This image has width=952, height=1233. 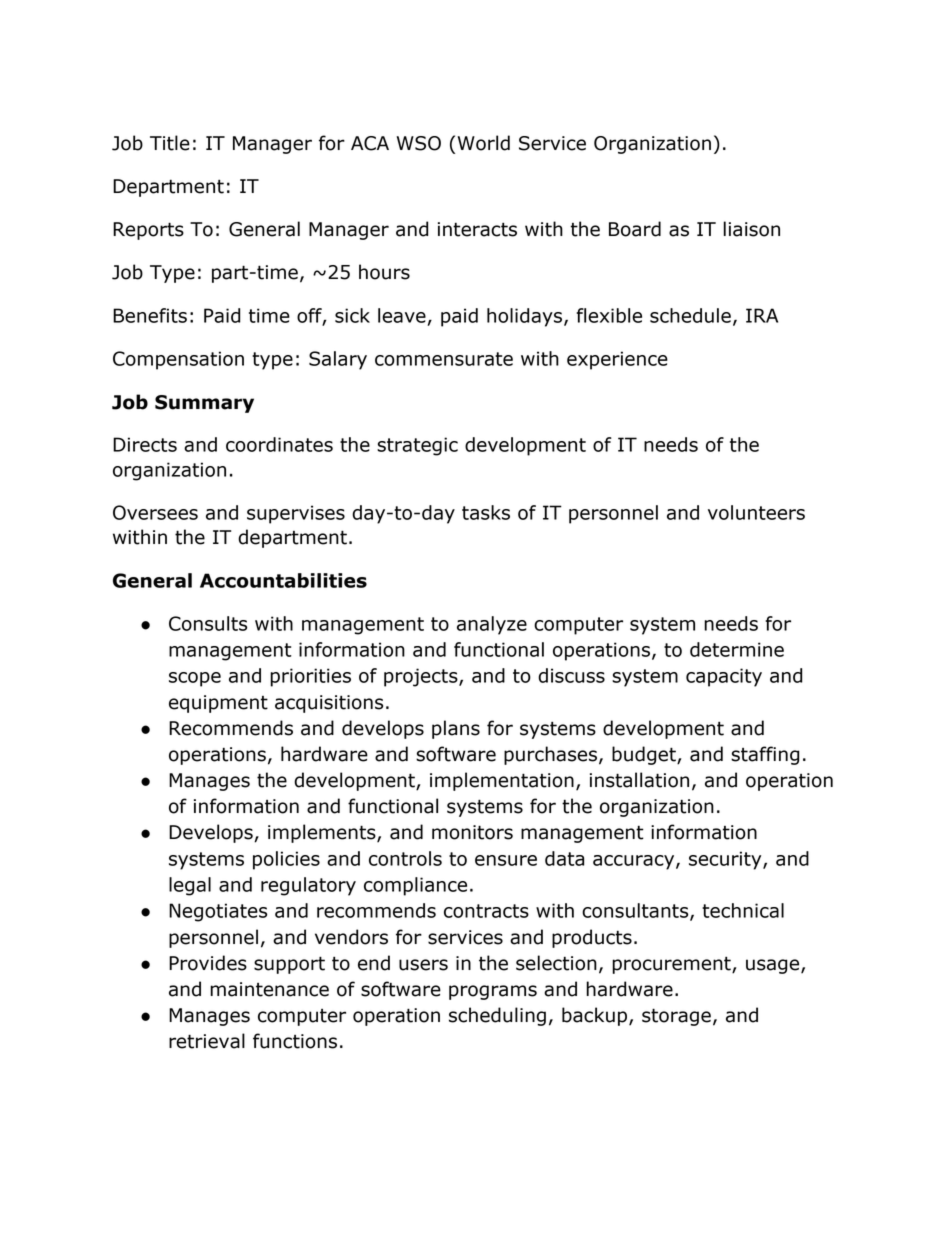 What do you see at coordinates (690, 315) in the image?
I see `schedule` at bounding box center [690, 315].
